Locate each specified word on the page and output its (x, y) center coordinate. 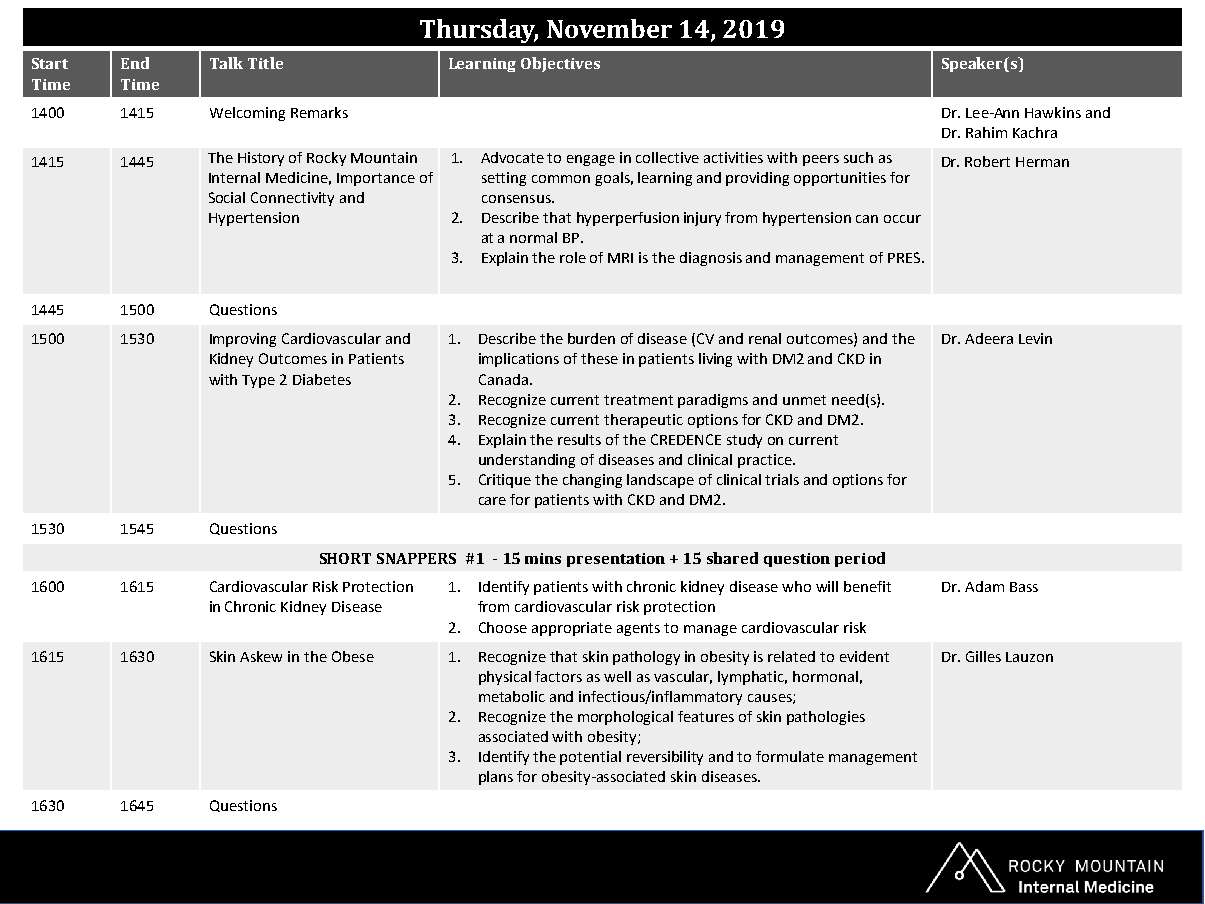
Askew (261, 656)
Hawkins (1053, 112)
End (135, 63)
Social (227, 197)
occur (902, 219)
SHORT (345, 558)
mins (543, 558)
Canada (503, 379)
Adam (984, 586)
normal (533, 237)
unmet (804, 400)
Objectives (560, 64)
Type (258, 381)
